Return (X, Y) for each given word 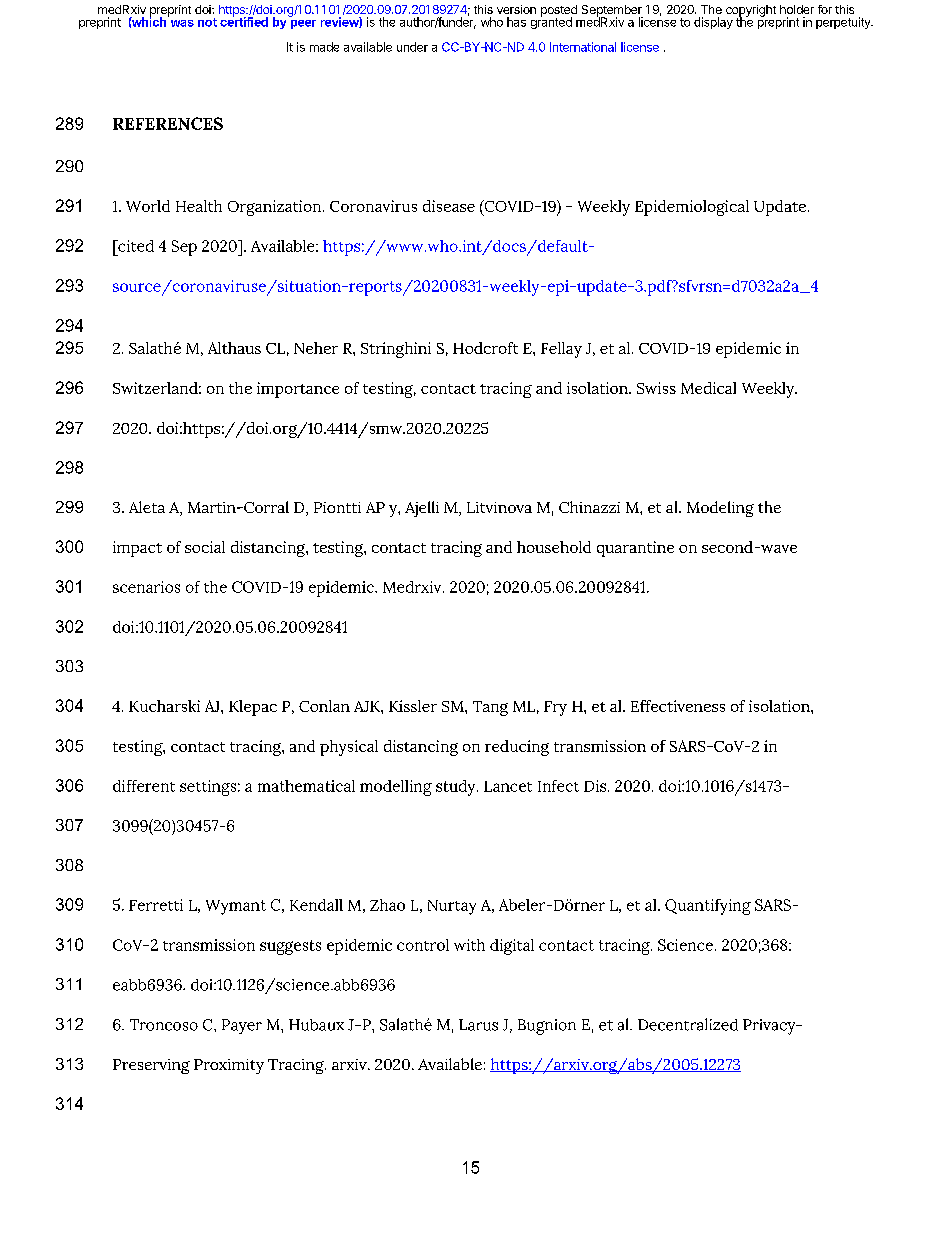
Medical (708, 388)
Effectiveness (678, 706)
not (207, 22)
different (144, 786)
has (516, 22)
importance (298, 390)
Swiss (656, 388)
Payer (242, 1026)
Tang (490, 708)
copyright (751, 12)
